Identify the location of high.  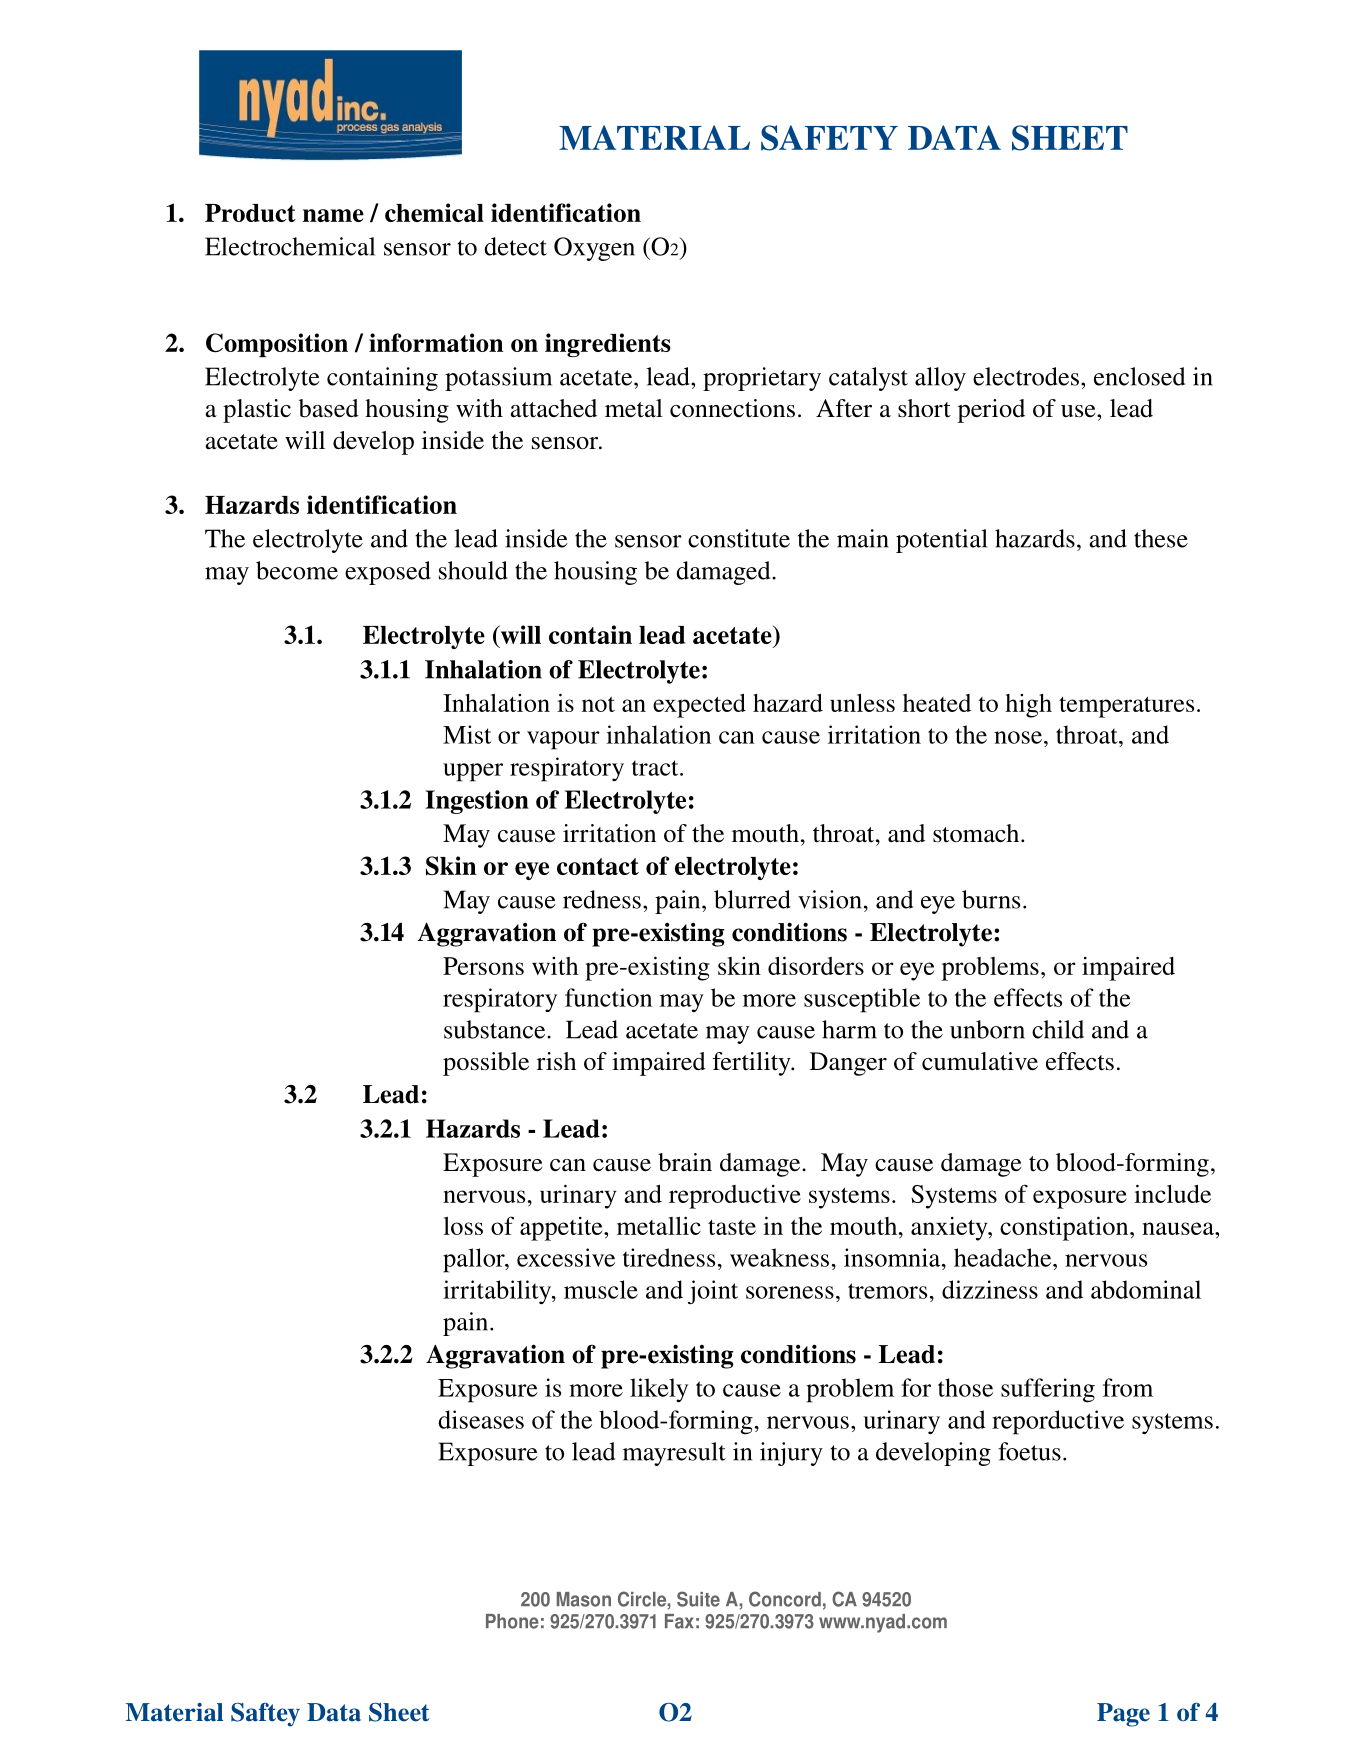
(1028, 706).
